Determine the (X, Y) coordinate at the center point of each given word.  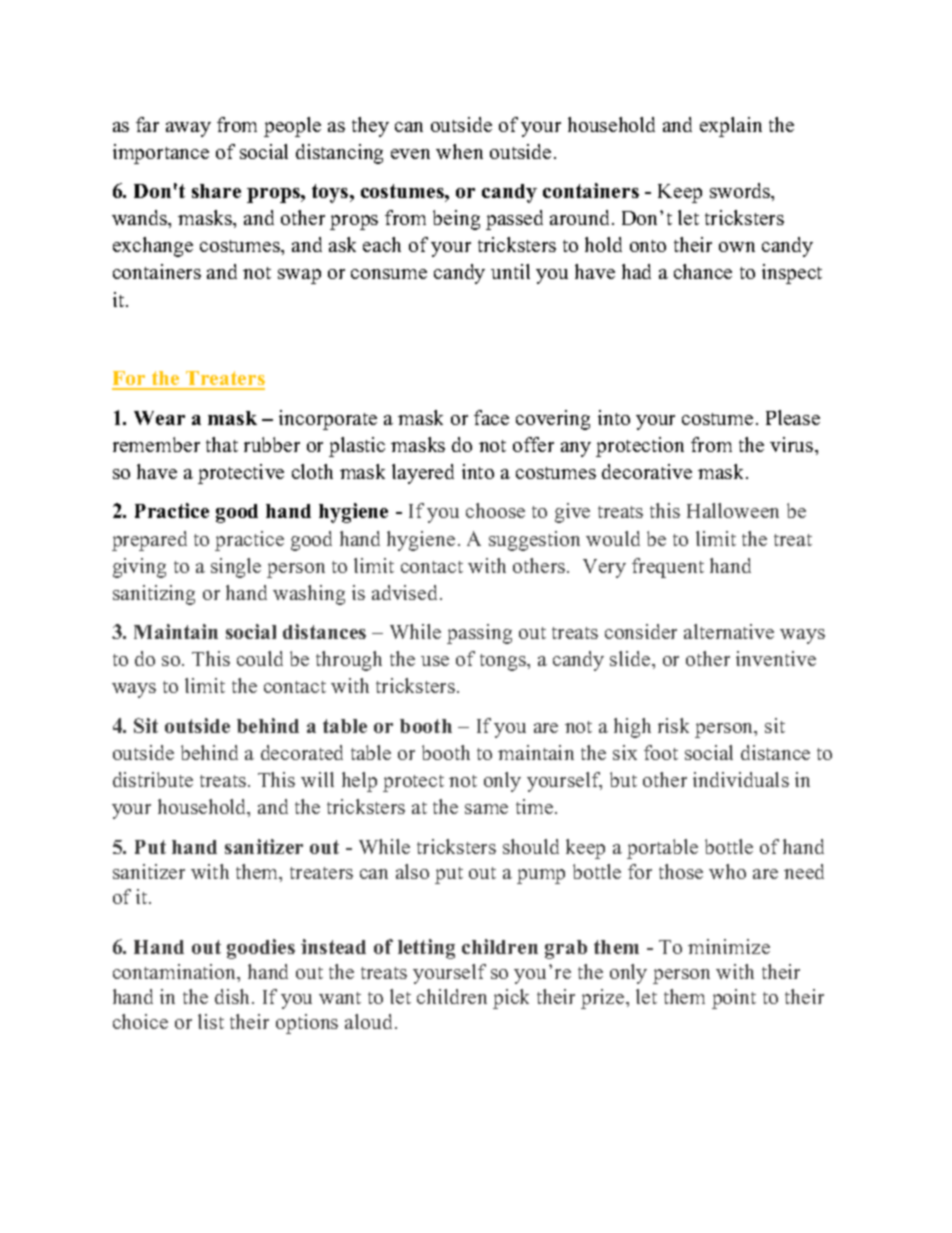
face (491, 417)
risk (673, 725)
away (188, 129)
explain (731, 127)
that (222, 444)
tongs (504, 662)
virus (793, 444)
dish (234, 996)
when (459, 151)
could (260, 658)
